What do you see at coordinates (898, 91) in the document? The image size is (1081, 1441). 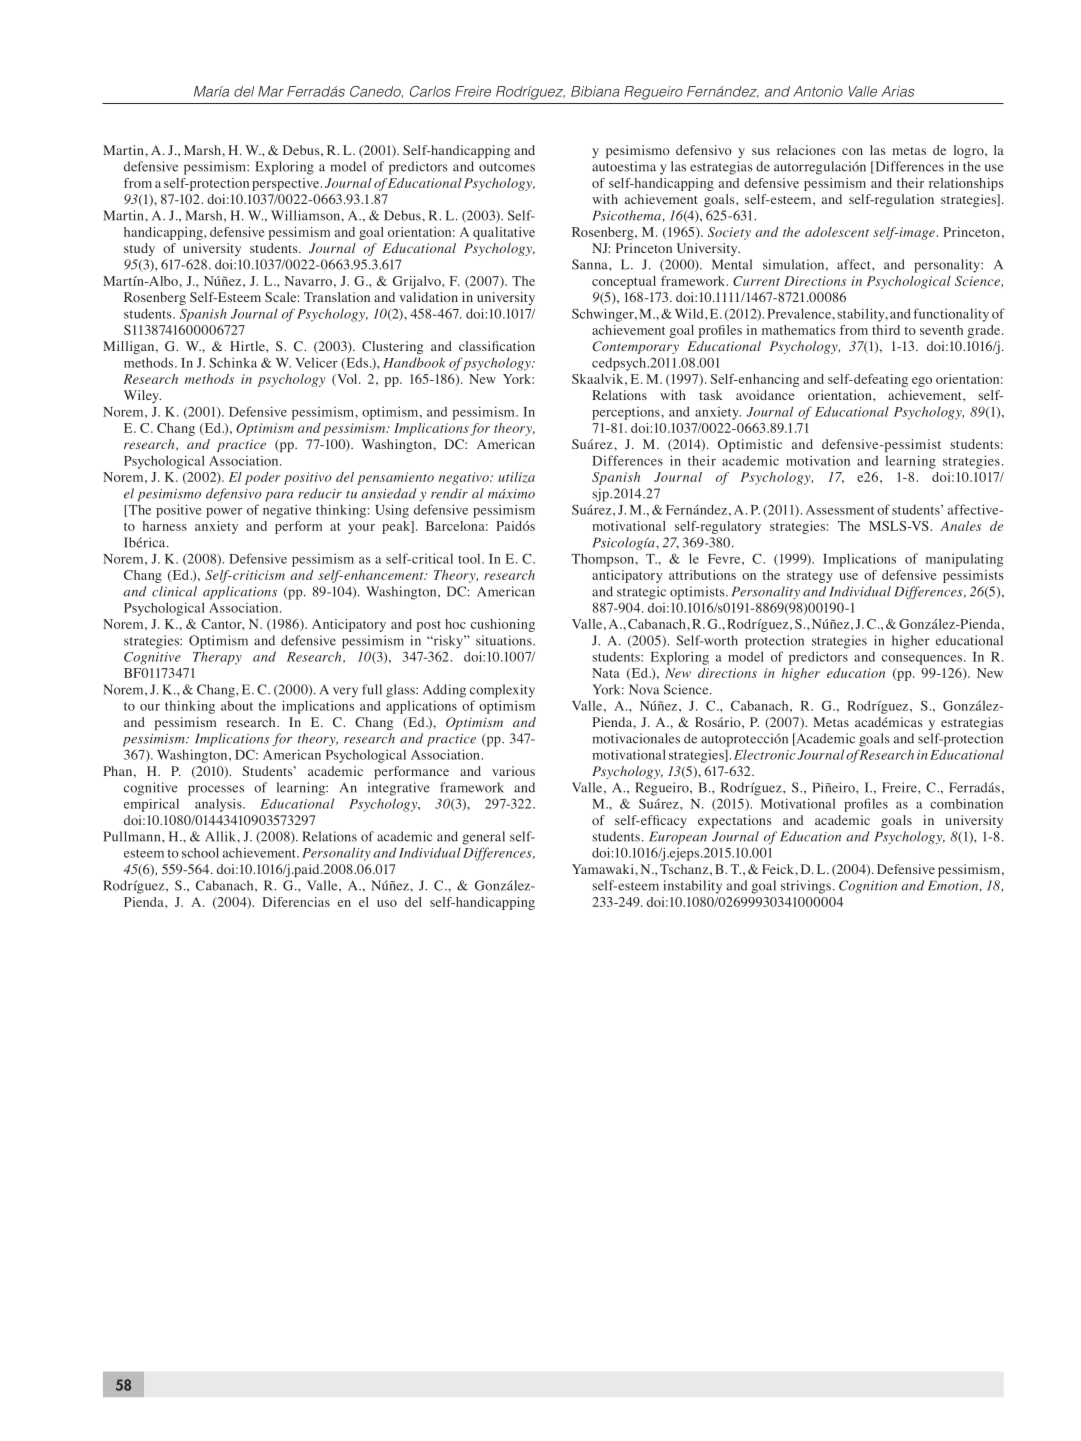 I see `Arias` at bounding box center [898, 91].
